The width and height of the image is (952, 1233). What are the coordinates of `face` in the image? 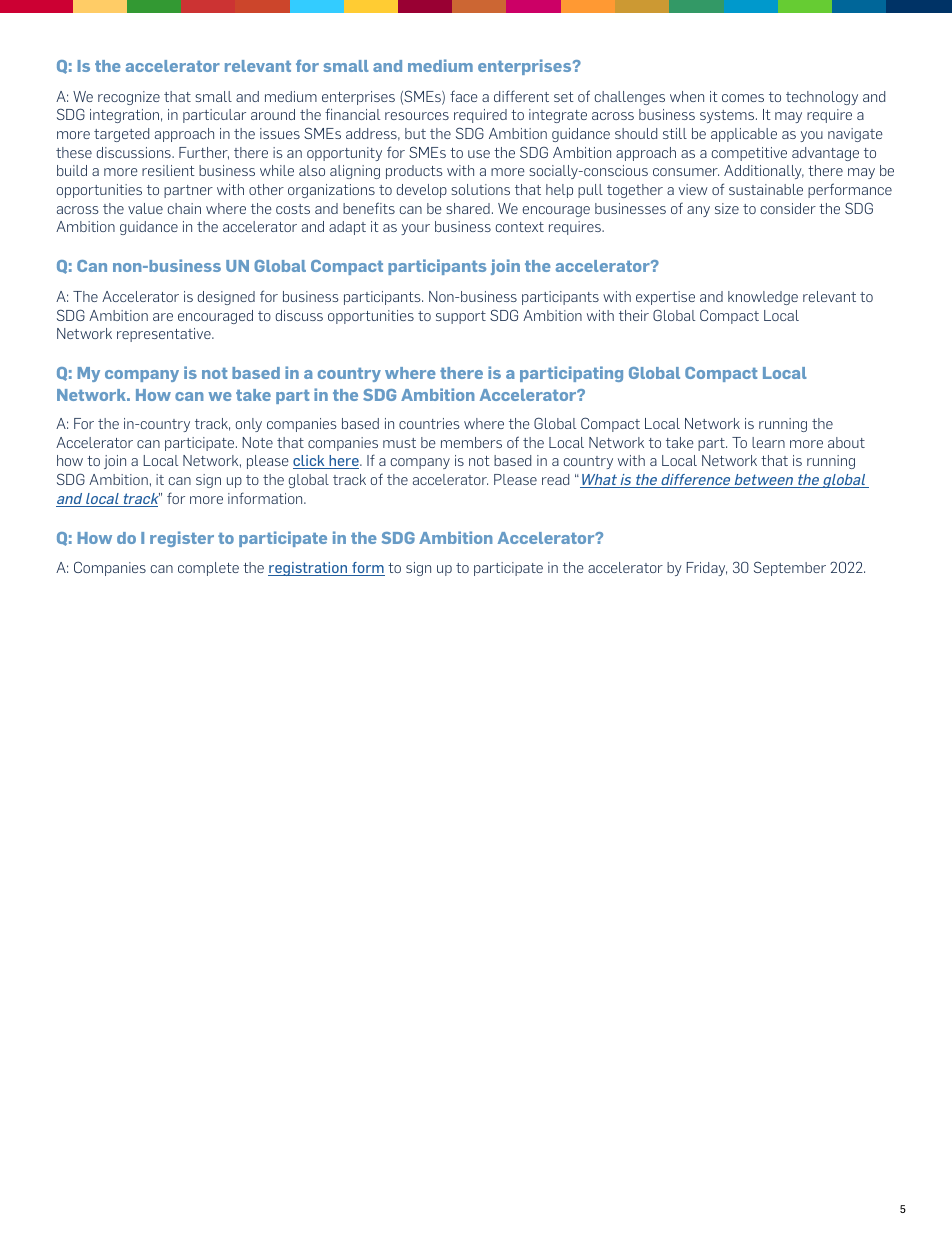 It's located at (464, 96).
